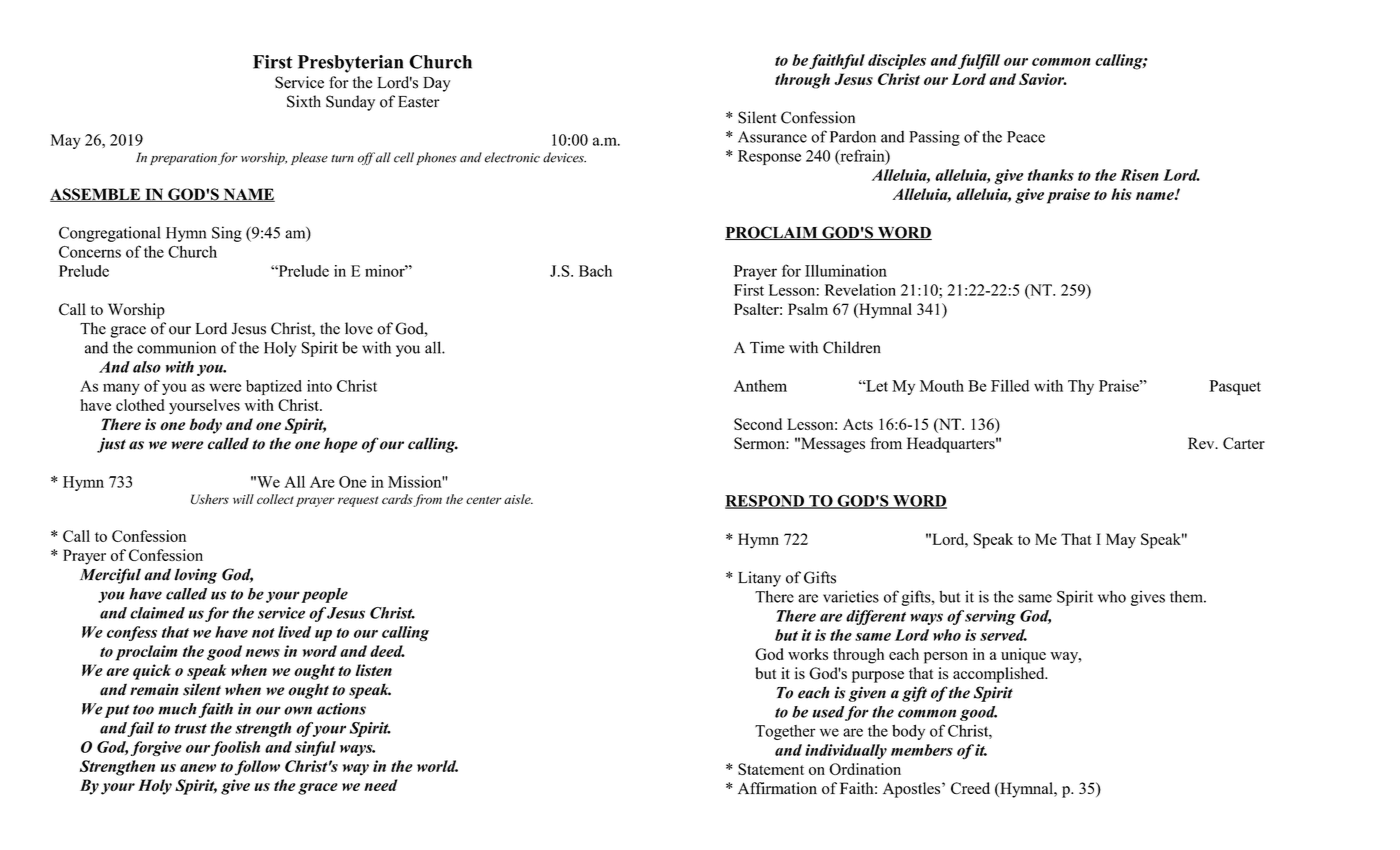 The width and height of the document is (1400, 850). I want to click on Second, so click(758, 424).
